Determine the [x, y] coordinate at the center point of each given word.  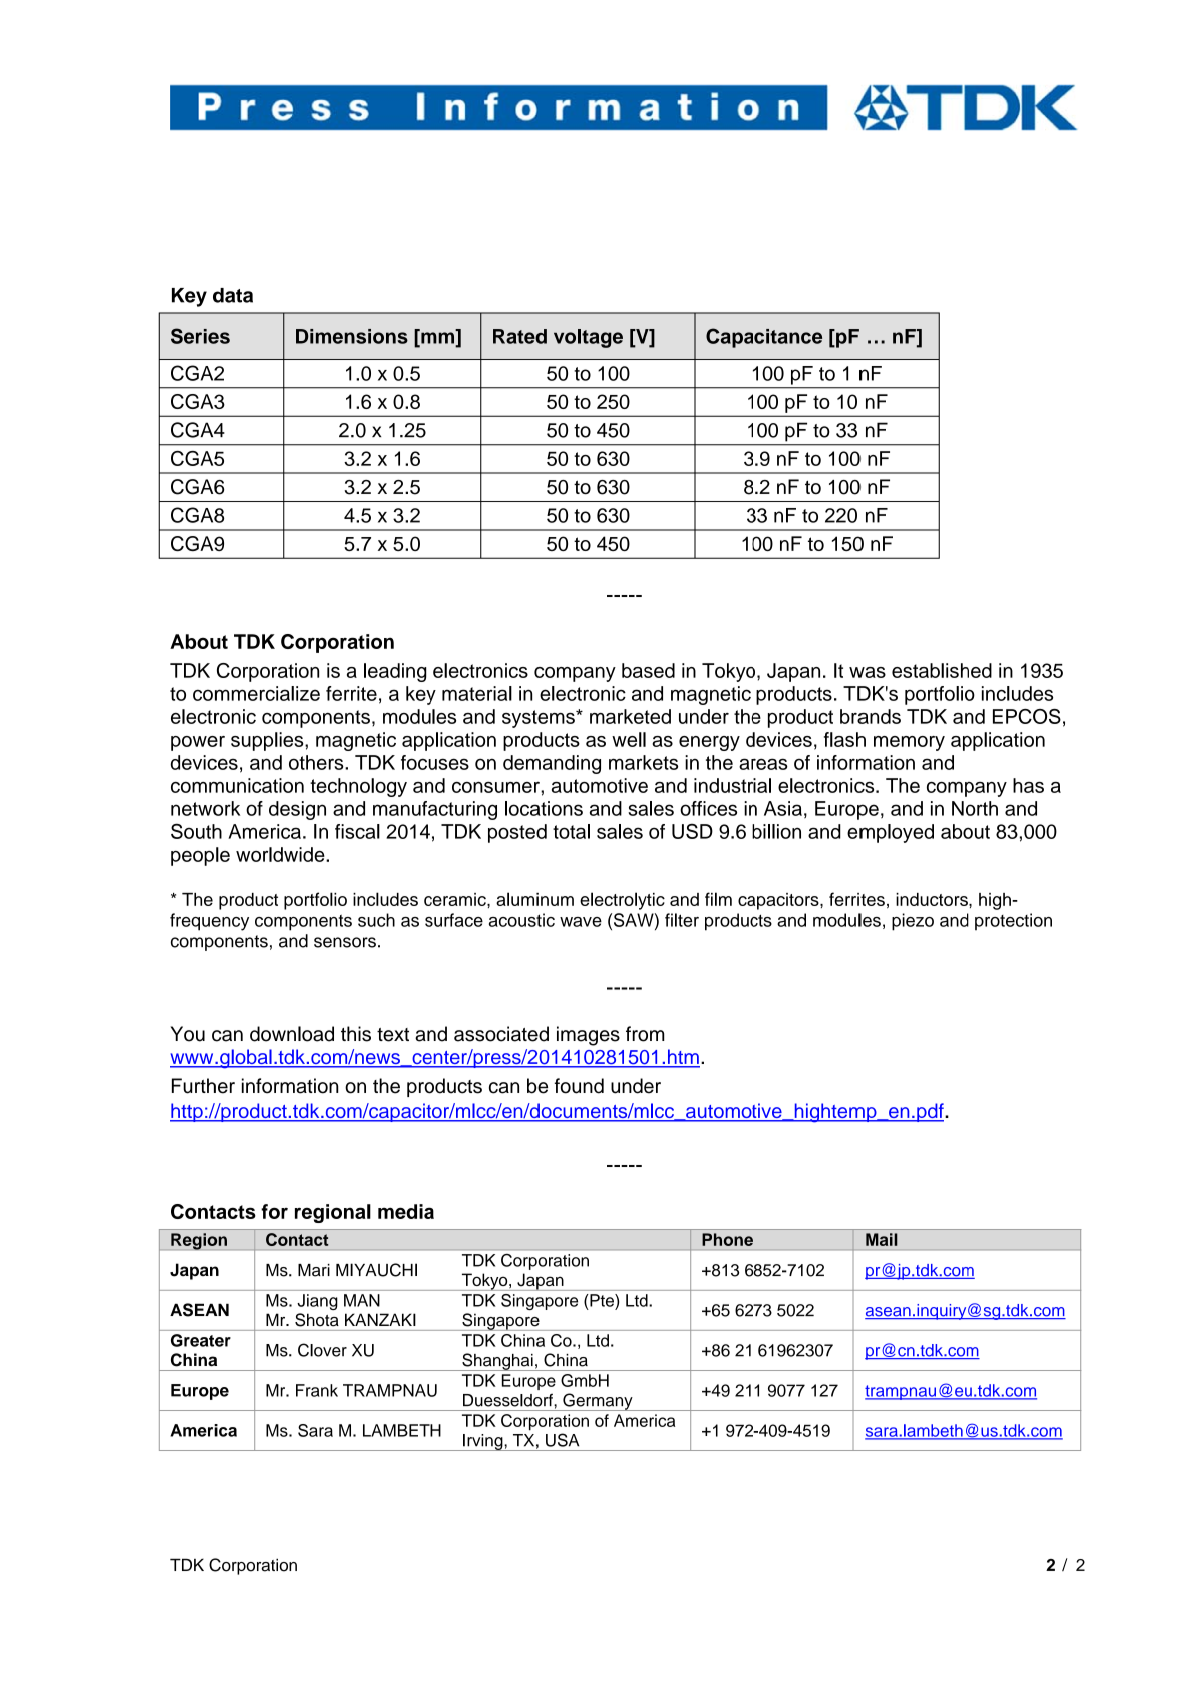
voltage [588, 338]
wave [581, 922]
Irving [483, 1442]
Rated [520, 336]
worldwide [281, 854]
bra [854, 716]
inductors [933, 899]
